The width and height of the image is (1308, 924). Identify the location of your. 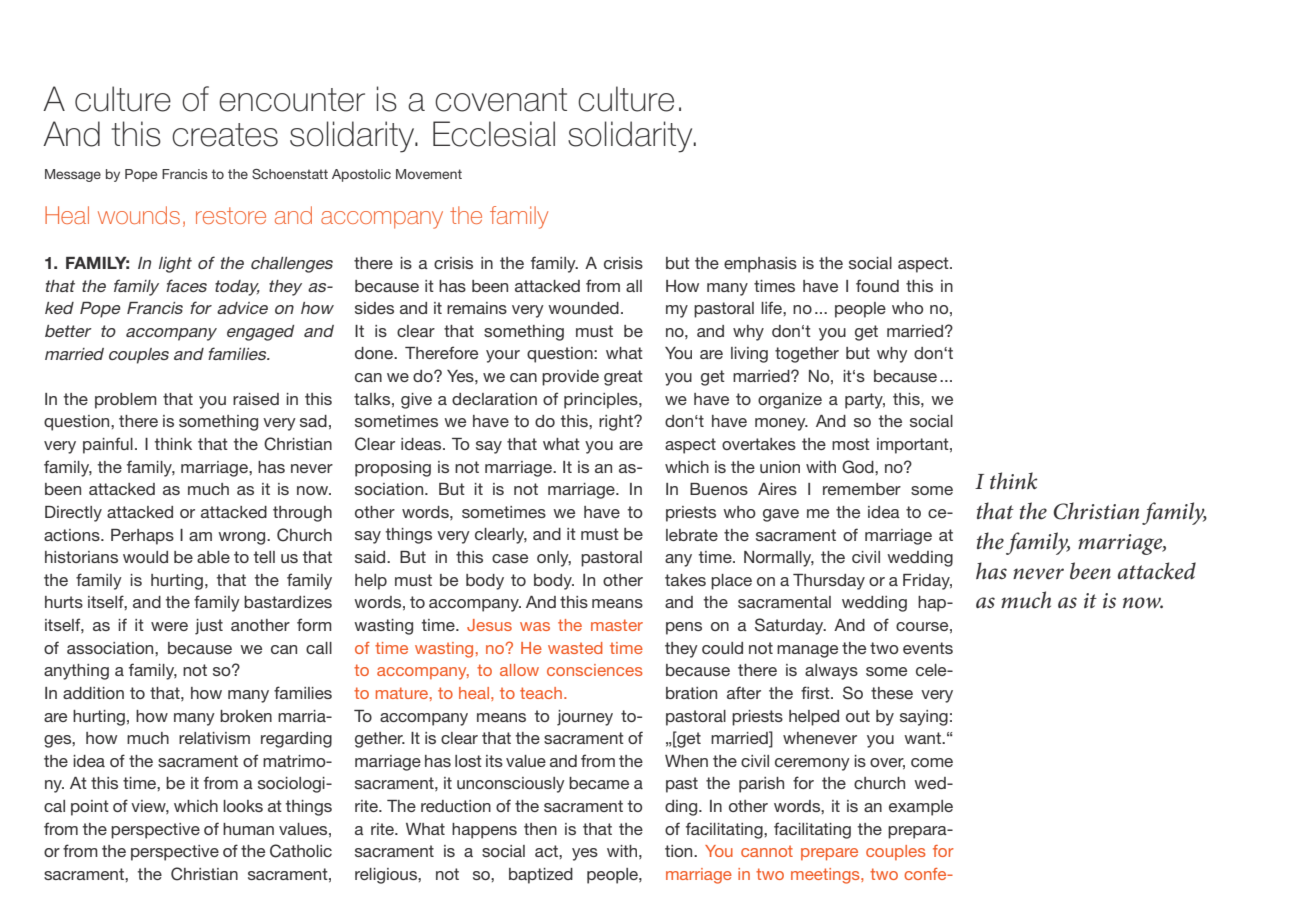
(503, 356).
